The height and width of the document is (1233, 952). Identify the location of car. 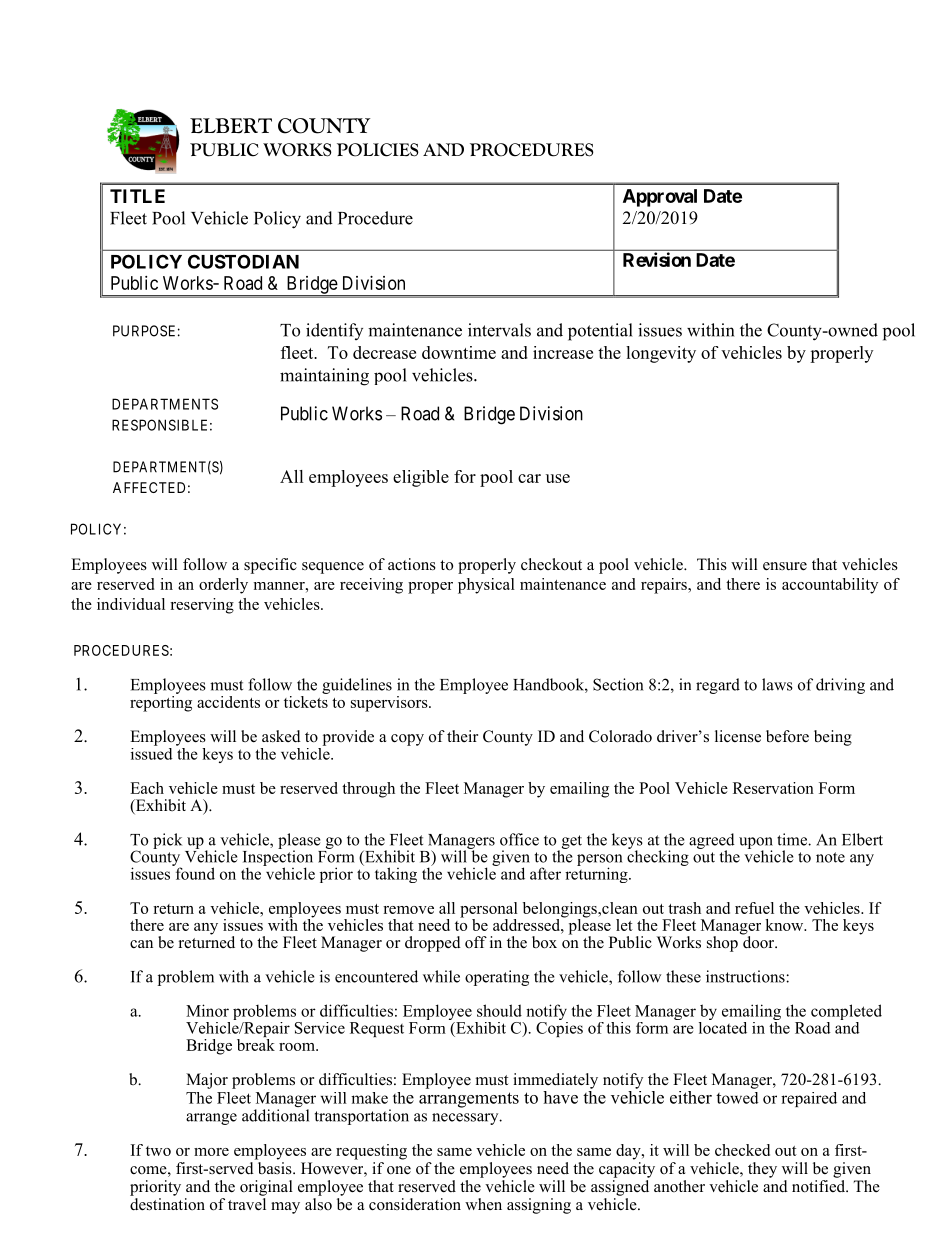
(529, 478).
